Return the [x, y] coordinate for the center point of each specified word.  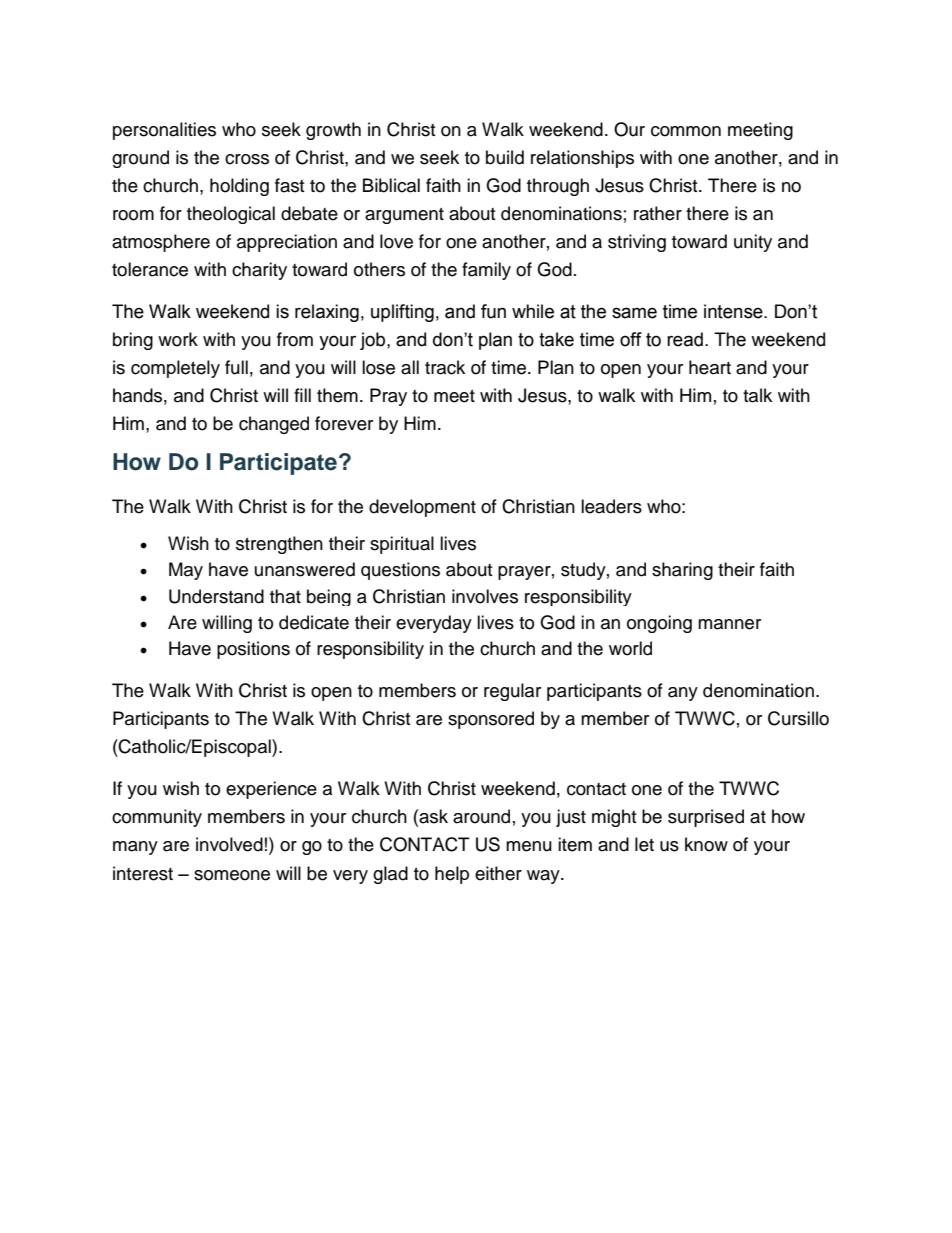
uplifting [402, 313]
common [686, 131]
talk [757, 395]
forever [344, 423]
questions [400, 571]
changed [274, 425]
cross [247, 159]
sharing [682, 571]
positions [253, 650]
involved [229, 844]
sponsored [491, 720]
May [186, 571]
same [634, 313]
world [630, 648]
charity [259, 271]
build [505, 157]
